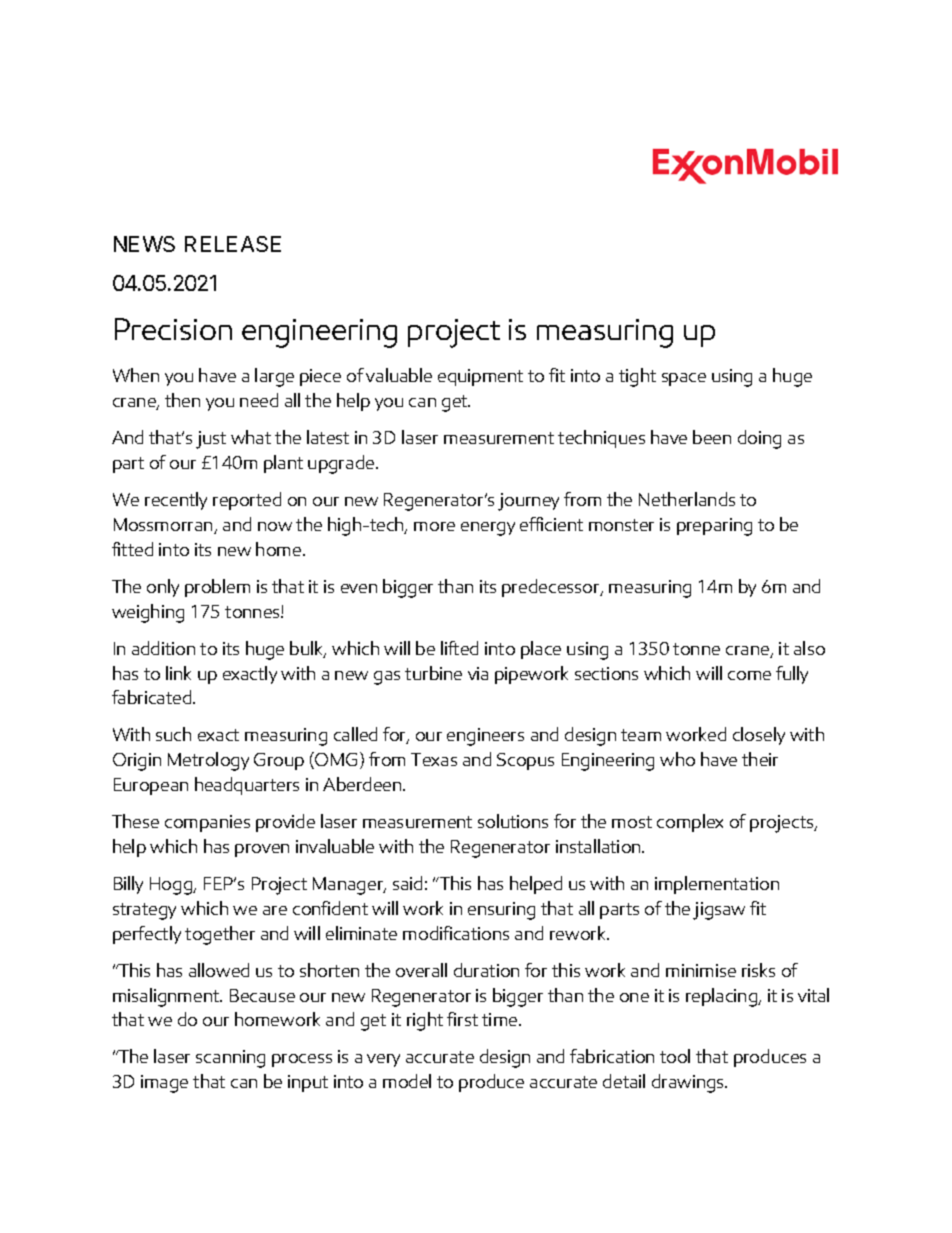 This screenshot has width=952, height=1233. Describe the element at coordinates (230, 1059) in the screenshot. I see `scanning` at that location.
